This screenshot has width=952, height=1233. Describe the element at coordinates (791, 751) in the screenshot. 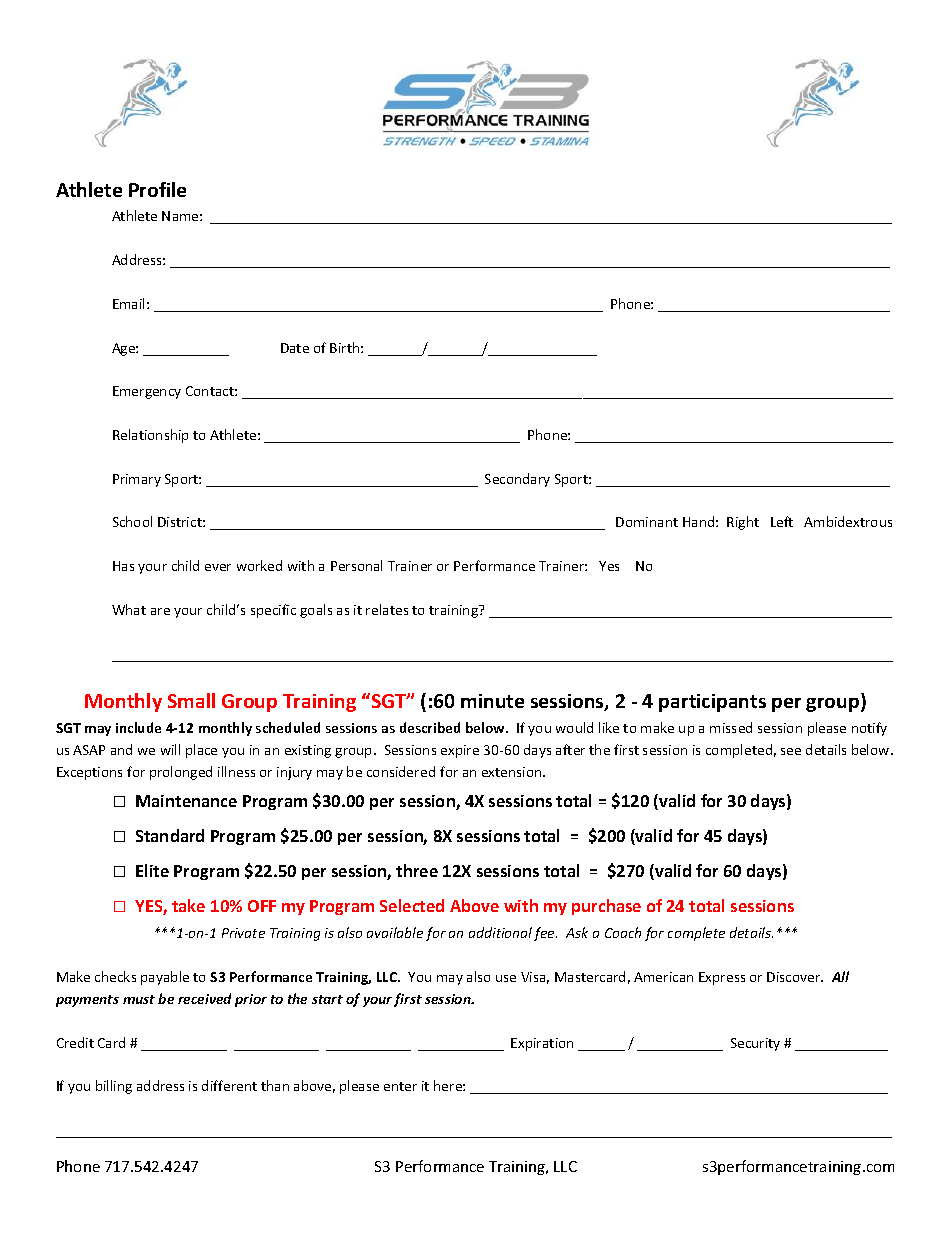

I see `see` at that location.
